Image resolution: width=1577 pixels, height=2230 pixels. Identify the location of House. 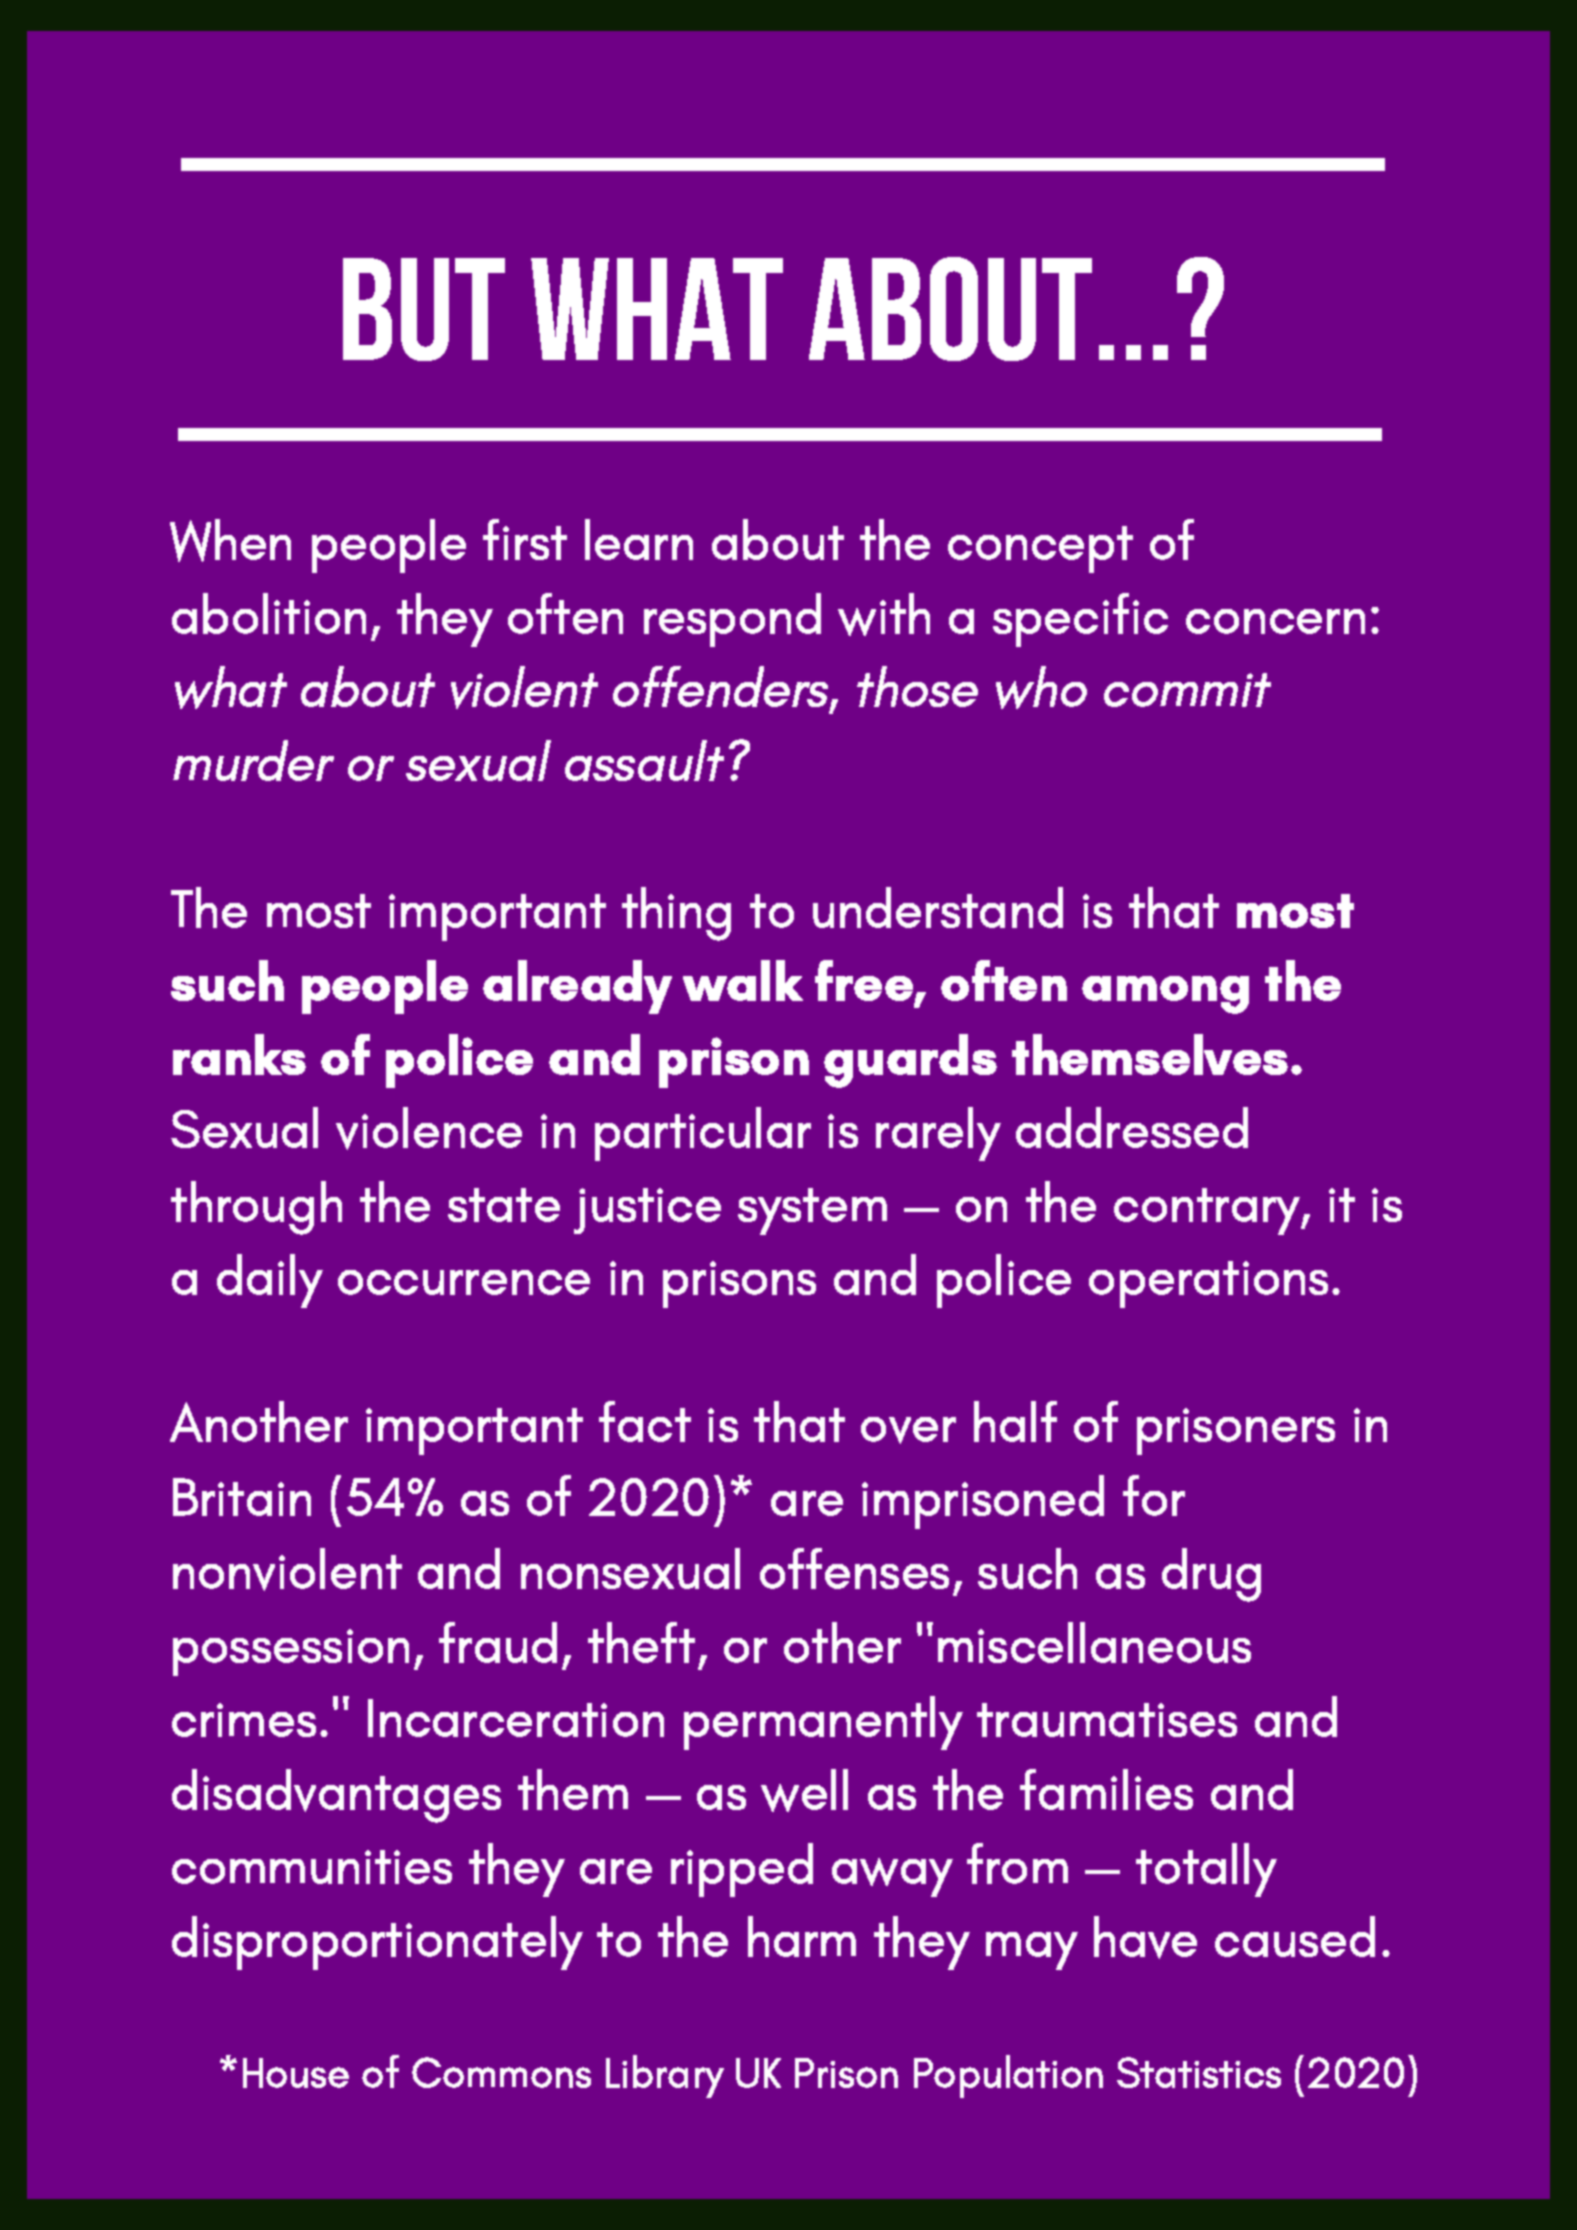
(296, 2073).
